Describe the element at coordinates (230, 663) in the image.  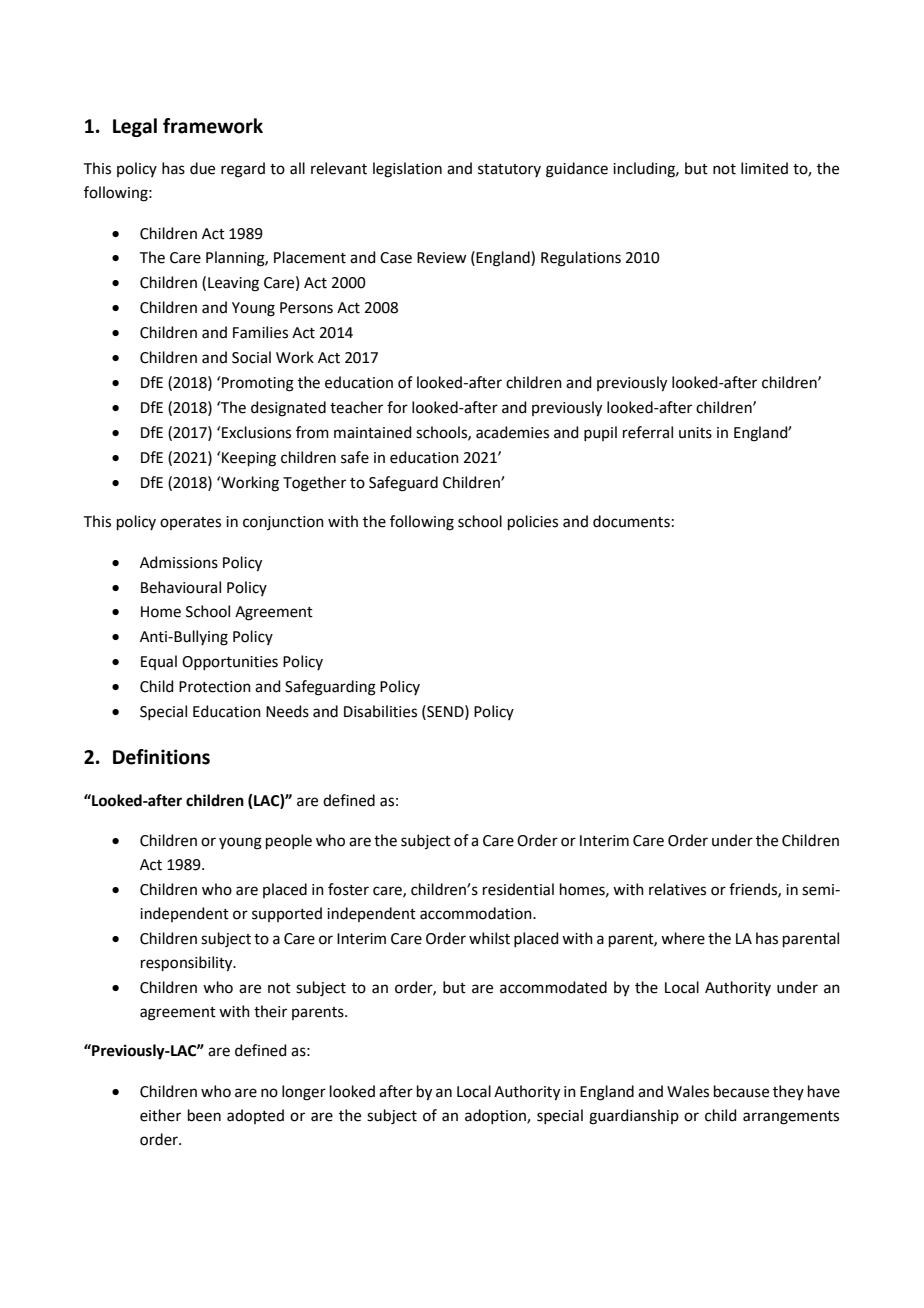
I see `Opportunities` at that location.
